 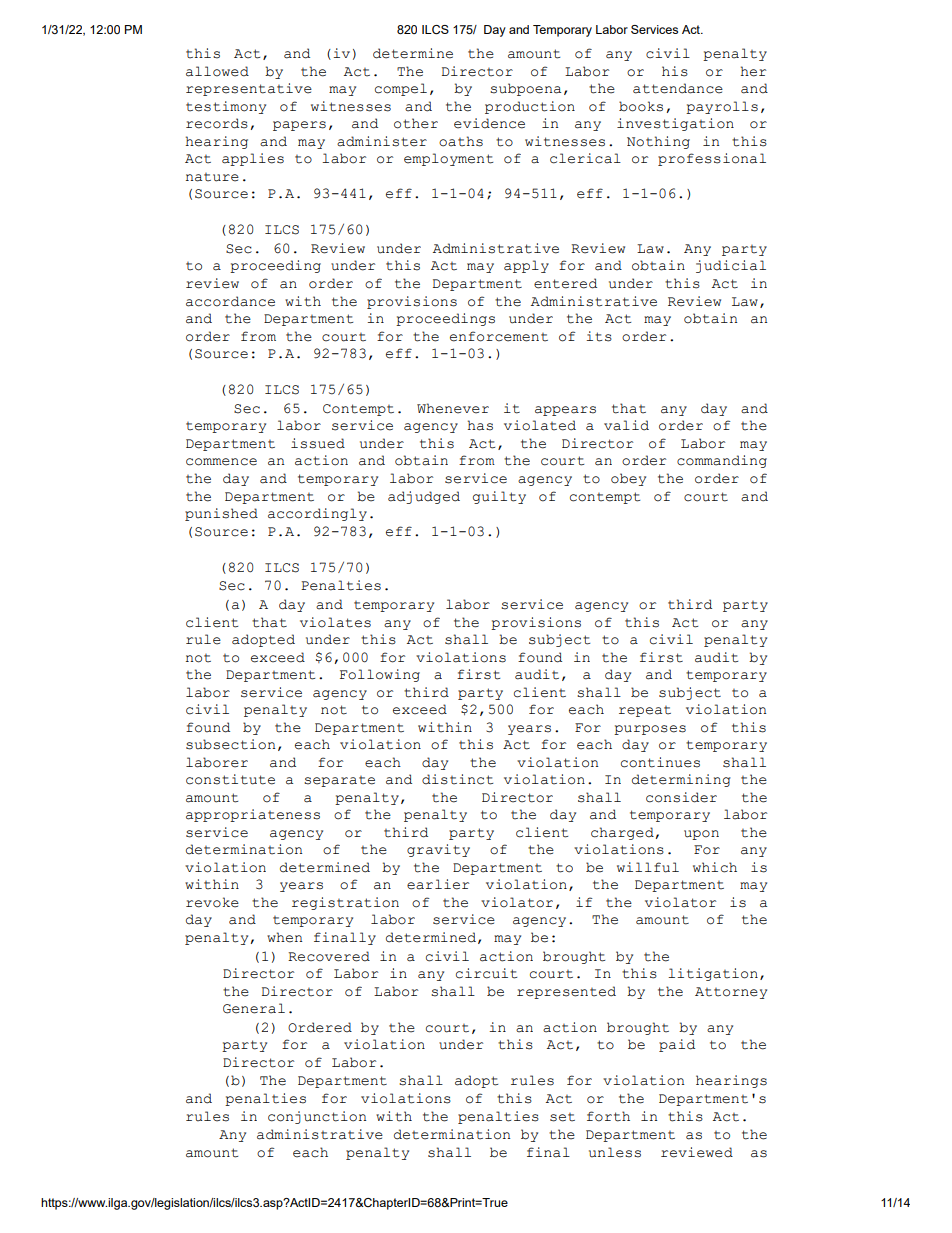 I want to click on distinct, so click(x=457, y=779).
